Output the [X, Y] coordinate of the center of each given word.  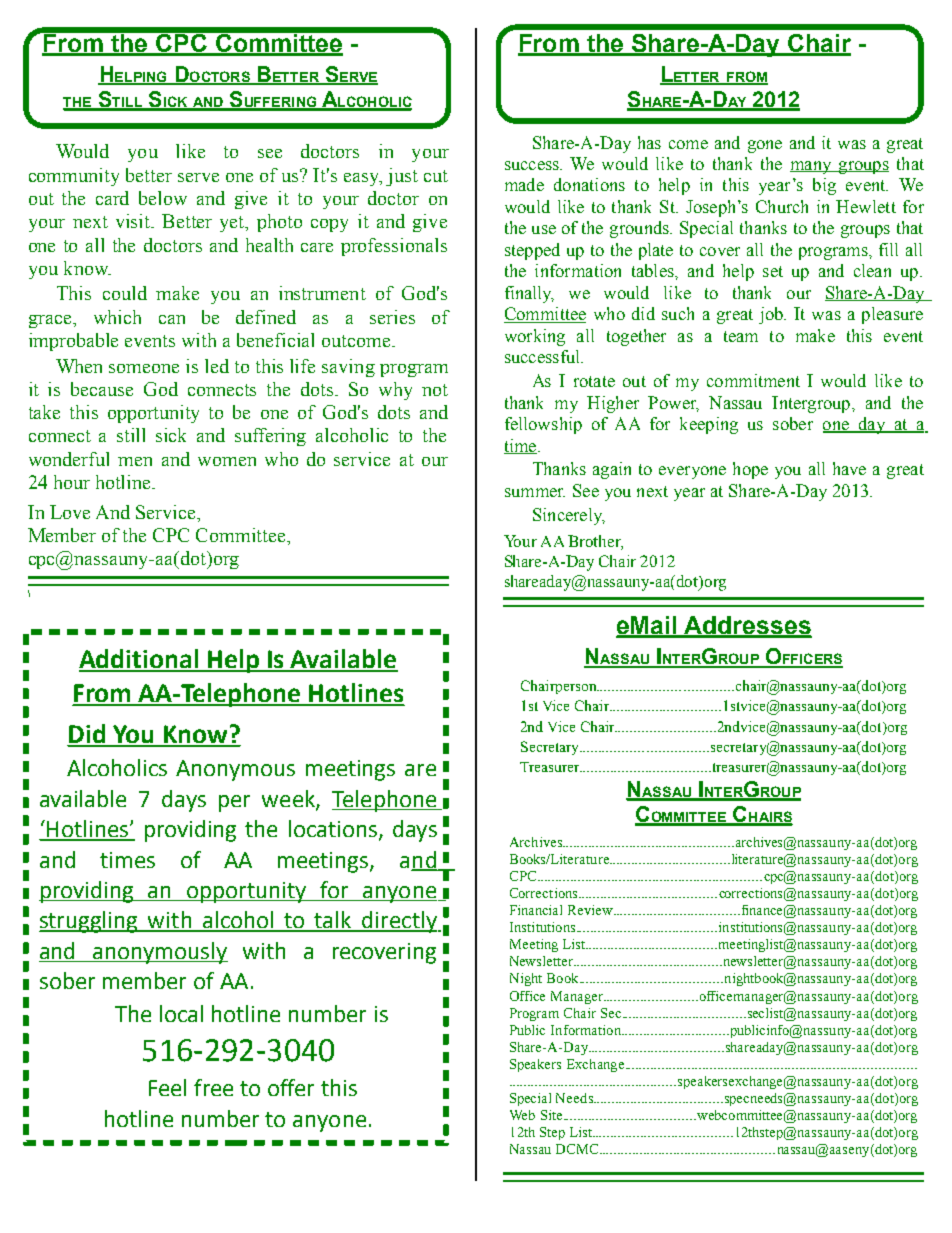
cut [436, 176]
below [163, 198]
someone [144, 368]
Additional [140, 660]
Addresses [747, 626]
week [289, 799]
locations [334, 830]
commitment [753, 380]
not [435, 390]
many [812, 167]
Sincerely [569, 516]
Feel [167, 1087]
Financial [536, 910]
